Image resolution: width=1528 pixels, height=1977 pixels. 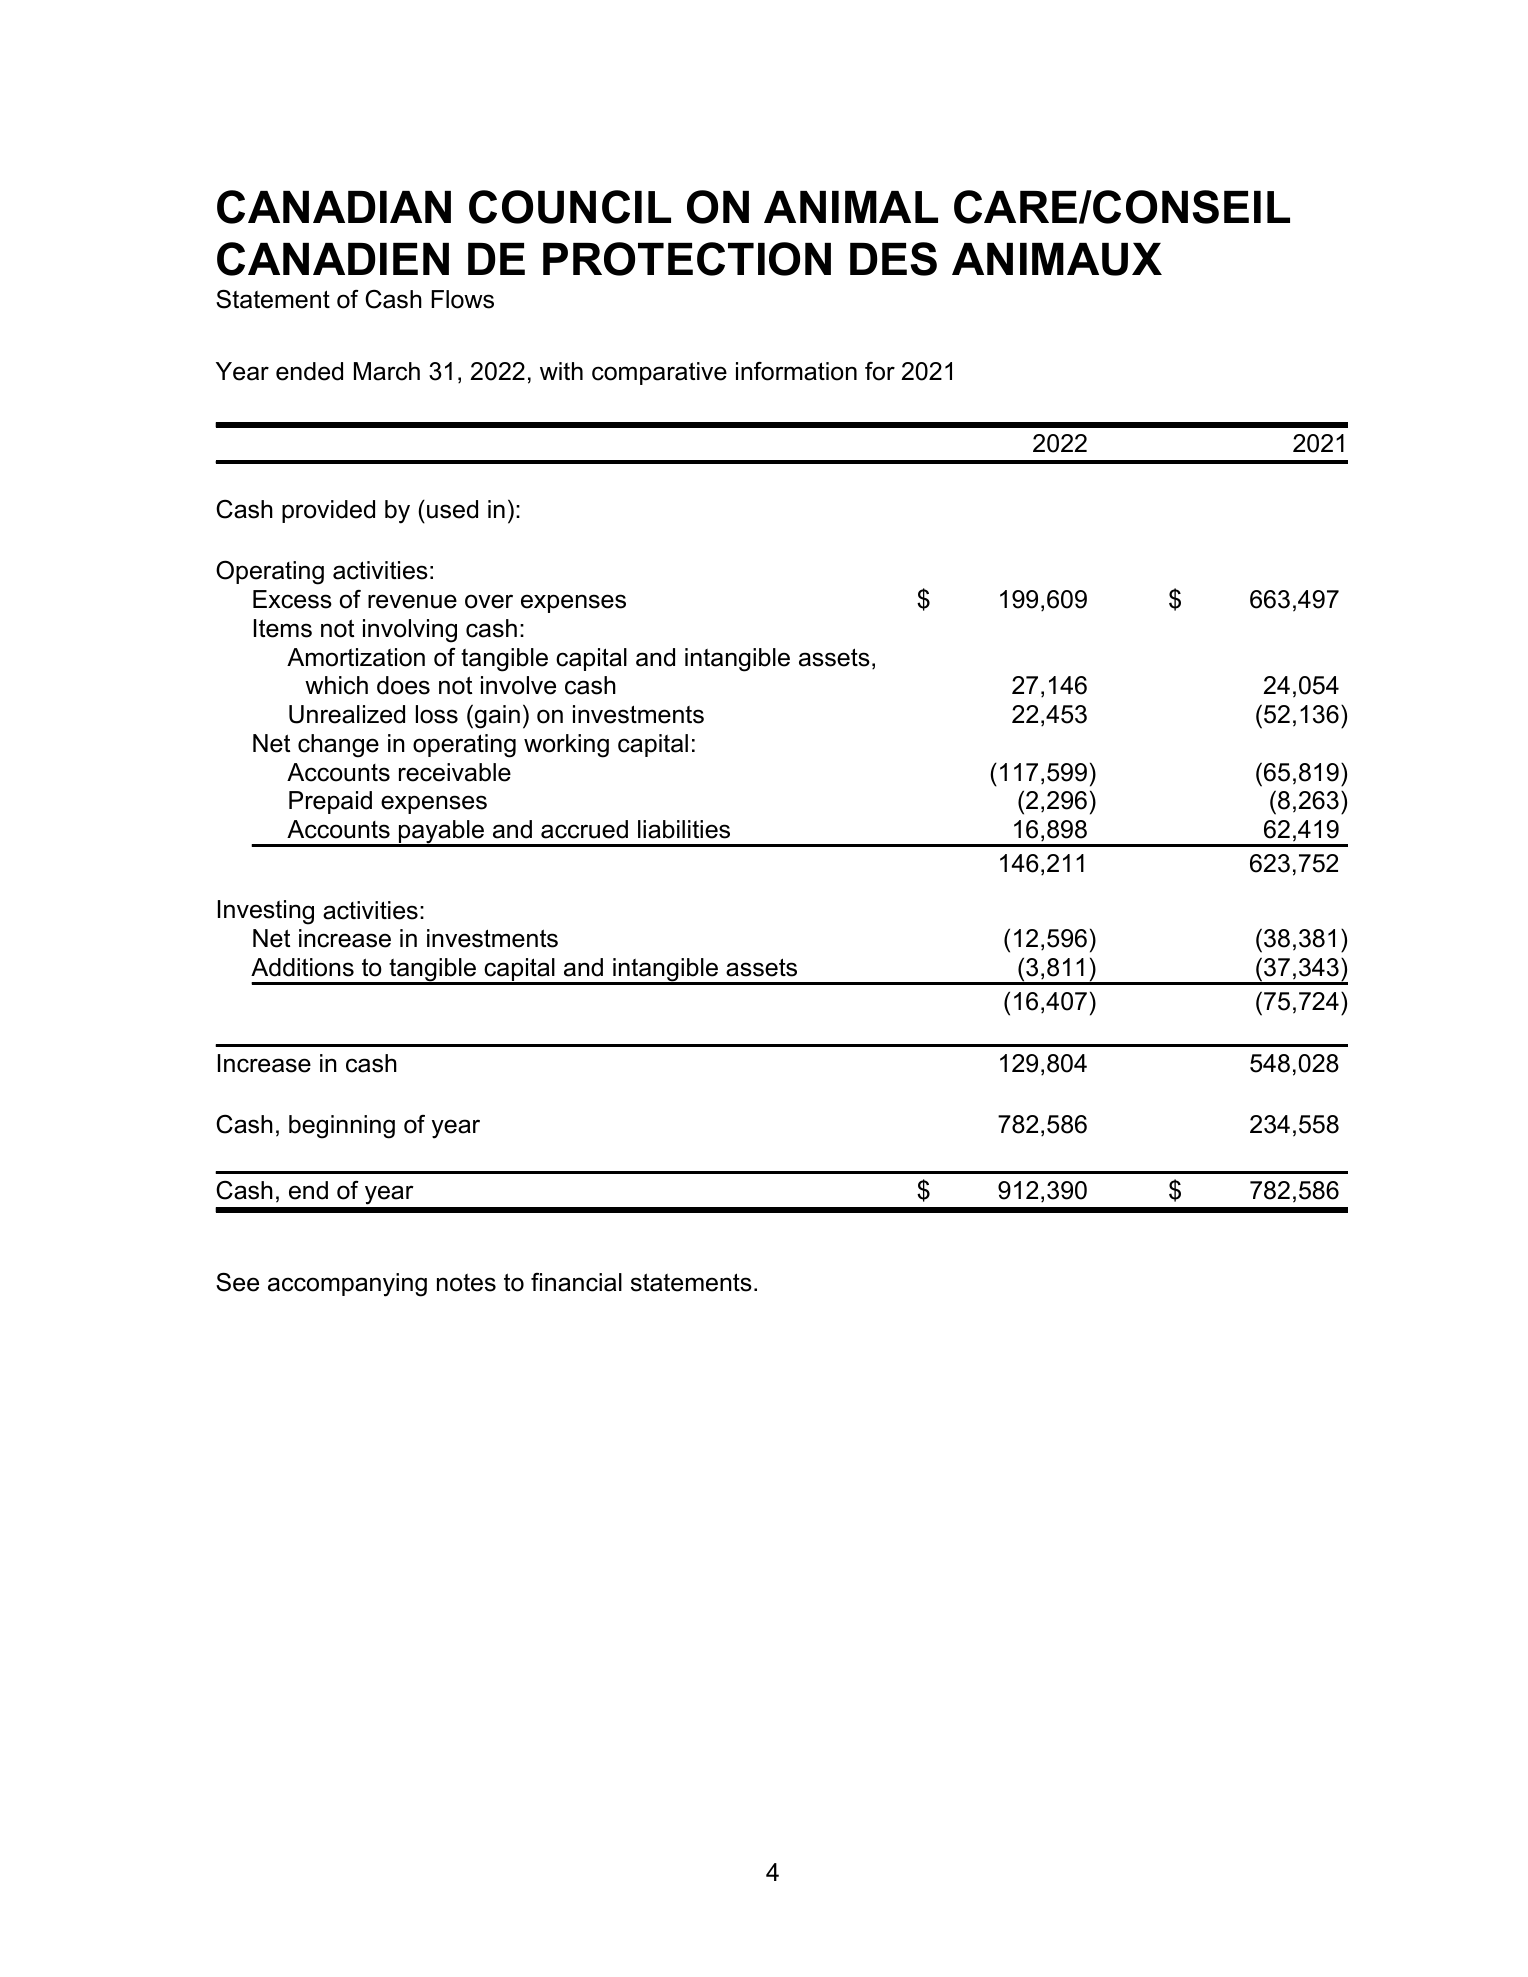 I want to click on ANIMAL, so click(x=851, y=207).
